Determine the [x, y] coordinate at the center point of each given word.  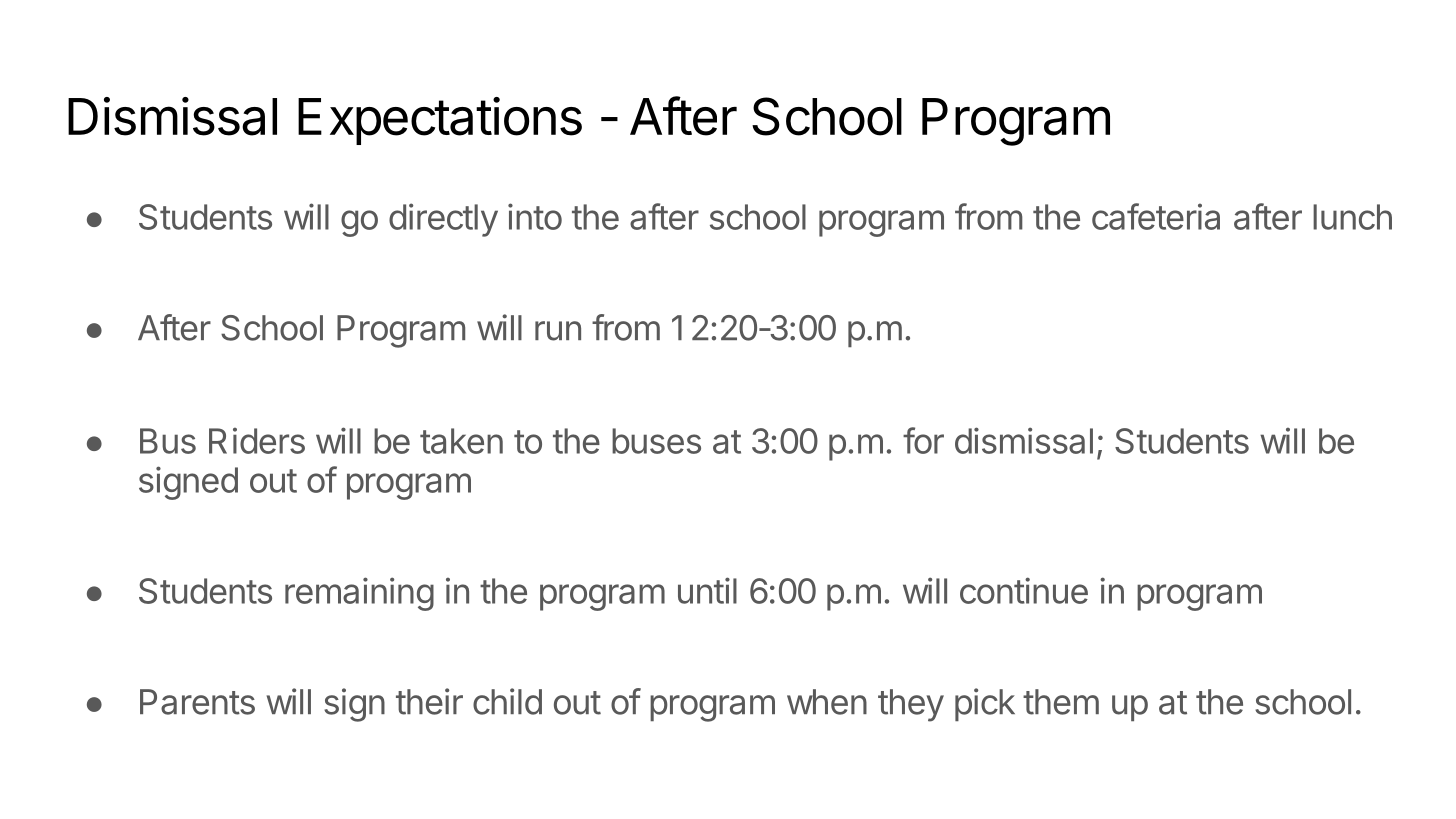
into [535, 216]
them [1061, 702]
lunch [1352, 217]
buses [656, 441]
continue [1024, 590]
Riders [257, 440]
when [827, 702]
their [429, 701]
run [558, 331]
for [923, 440]
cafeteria [1156, 216]
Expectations [440, 121]
